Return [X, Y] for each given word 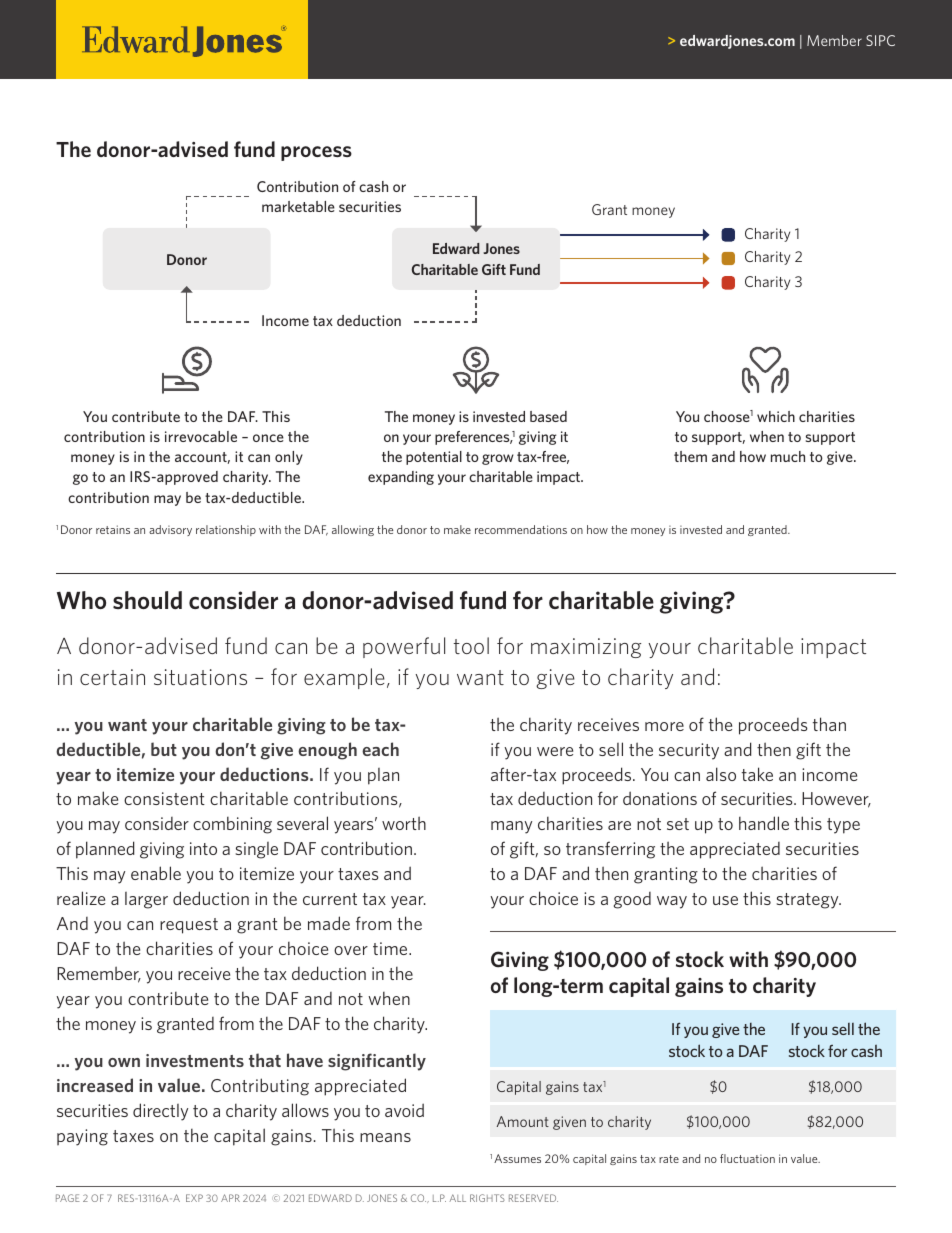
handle [764, 823]
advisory [170, 530]
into [203, 848]
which [776, 416]
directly [160, 1112]
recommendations [521, 529]
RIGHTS [487, 1198]
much [788, 456]
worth [404, 823]
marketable [298, 206]
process [316, 153]
